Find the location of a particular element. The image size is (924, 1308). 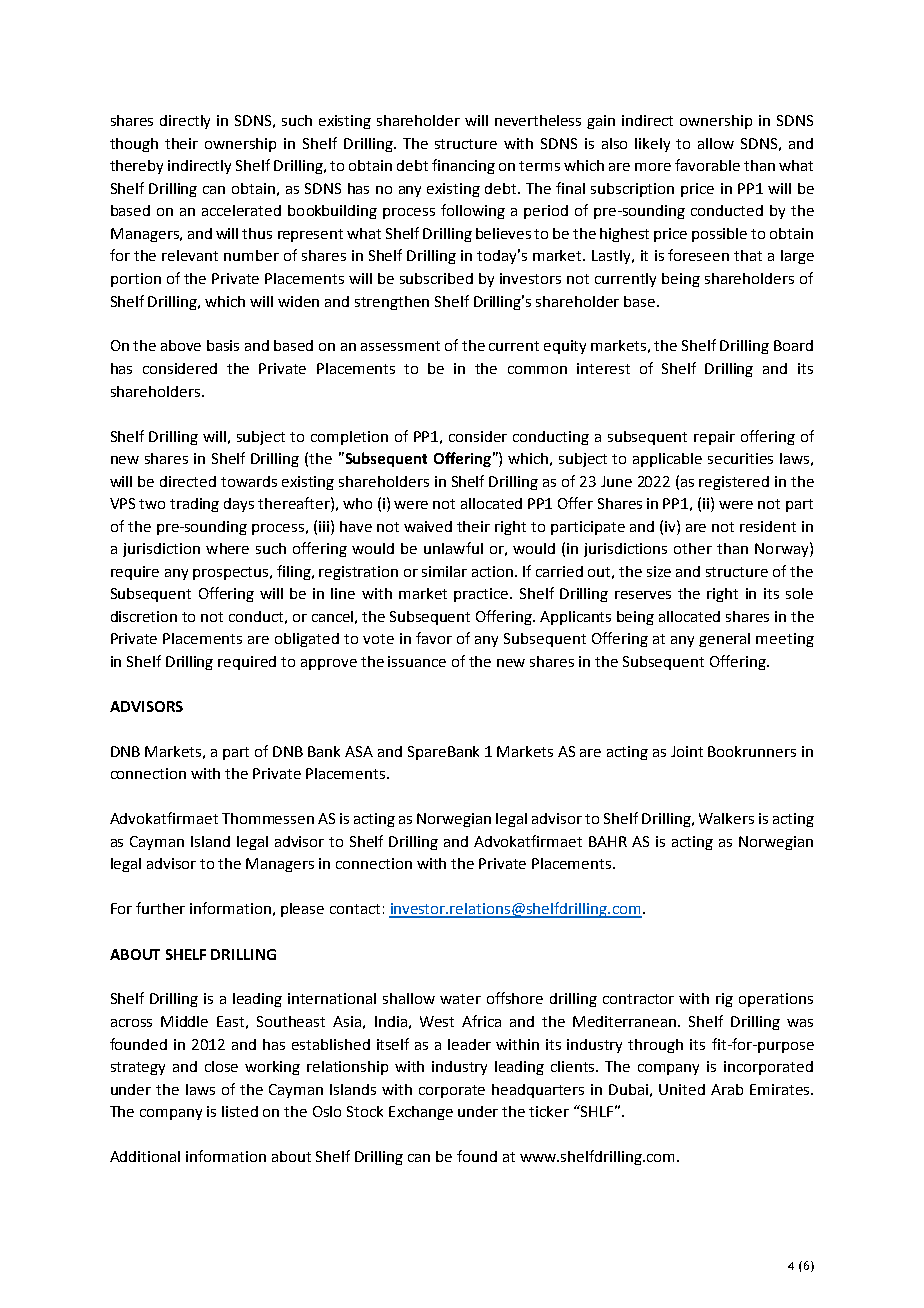

thereby is located at coordinates (136, 167).
